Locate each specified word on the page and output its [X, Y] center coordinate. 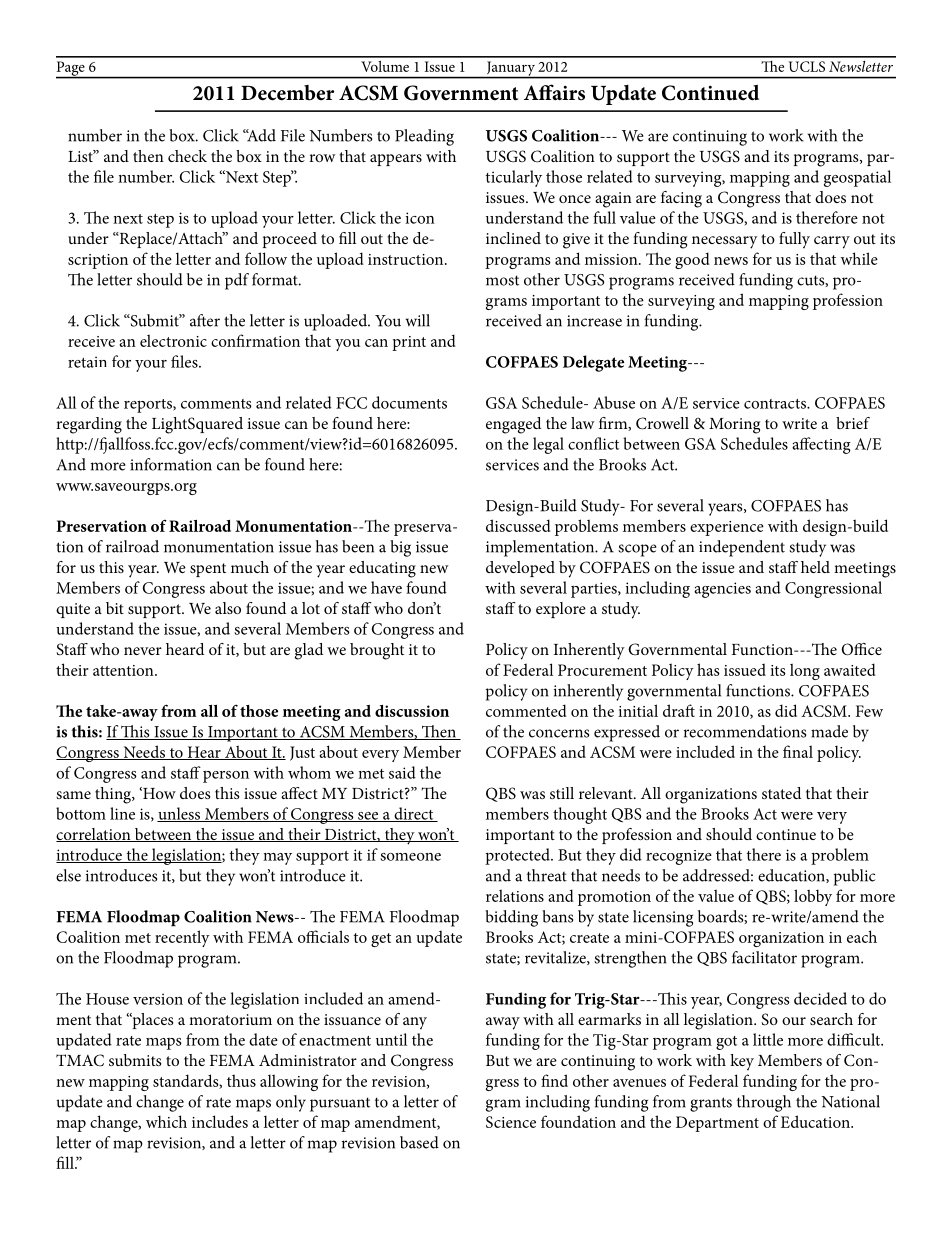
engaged [513, 425]
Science [511, 1122]
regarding [89, 425]
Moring [734, 426]
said [402, 772]
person [226, 777]
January [511, 70]
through [764, 1103]
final [798, 751]
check [187, 156]
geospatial [857, 178]
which [166, 1121]
